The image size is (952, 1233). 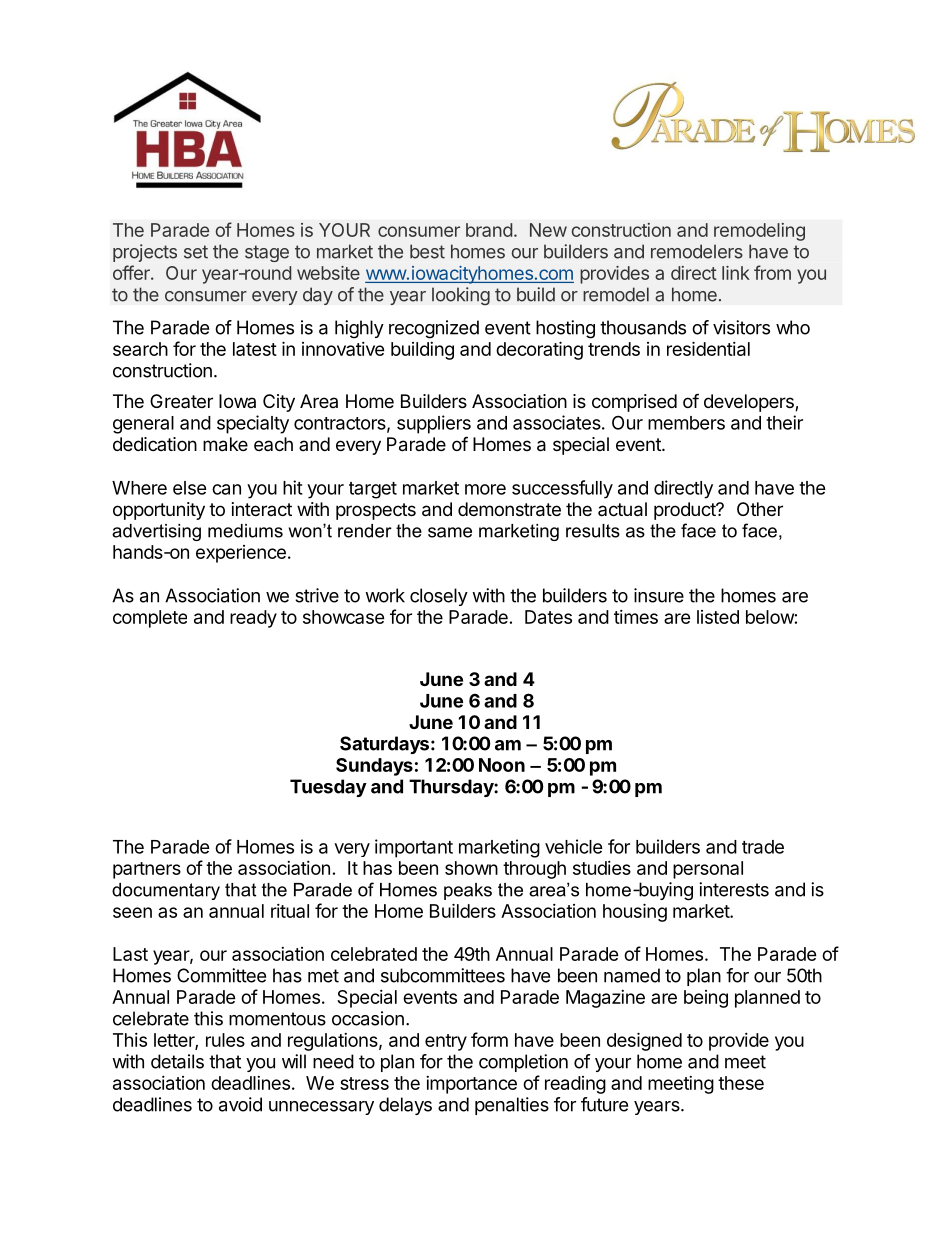 I want to click on details, so click(x=177, y=1061).
